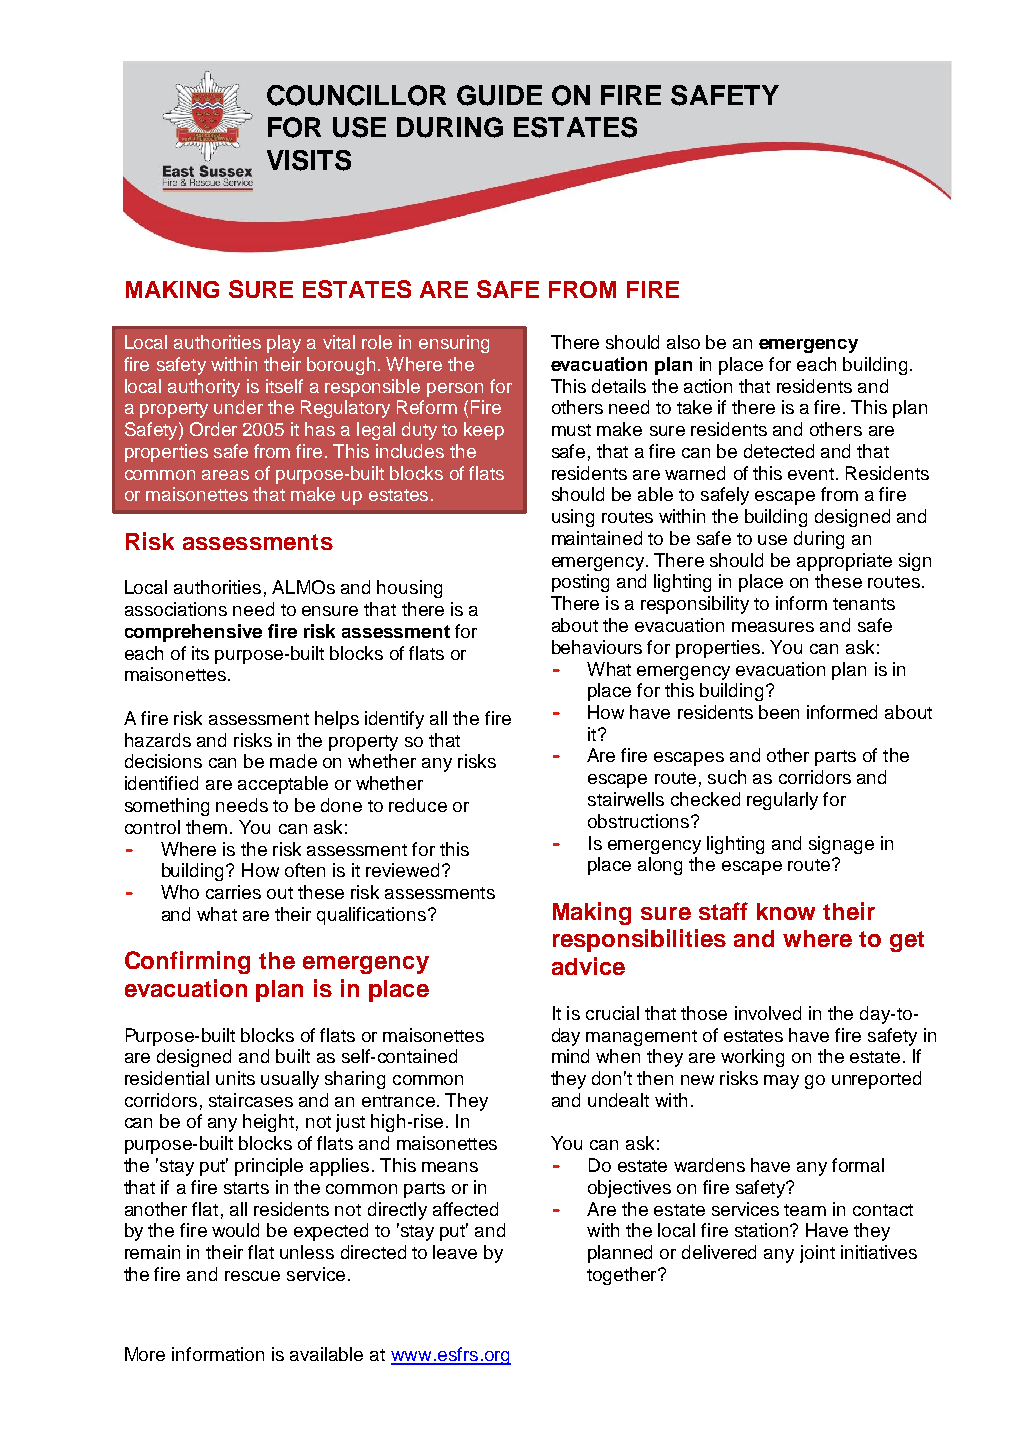  What do you see at coordinates (588, 966) in the page?
I see `advice` at bounding box center [588, 966].
